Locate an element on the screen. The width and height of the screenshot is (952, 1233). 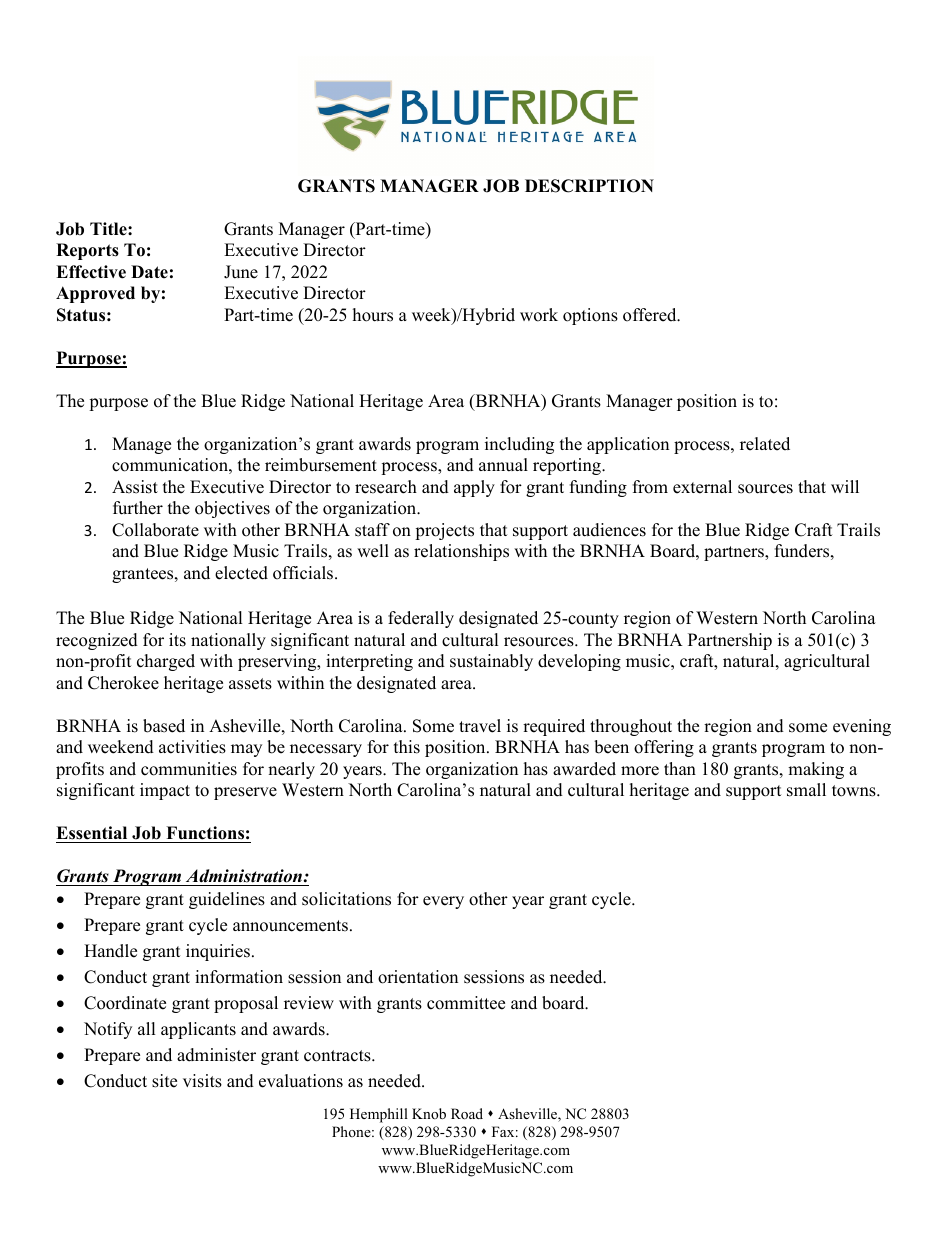
options is located at coordinates (590, 316).
